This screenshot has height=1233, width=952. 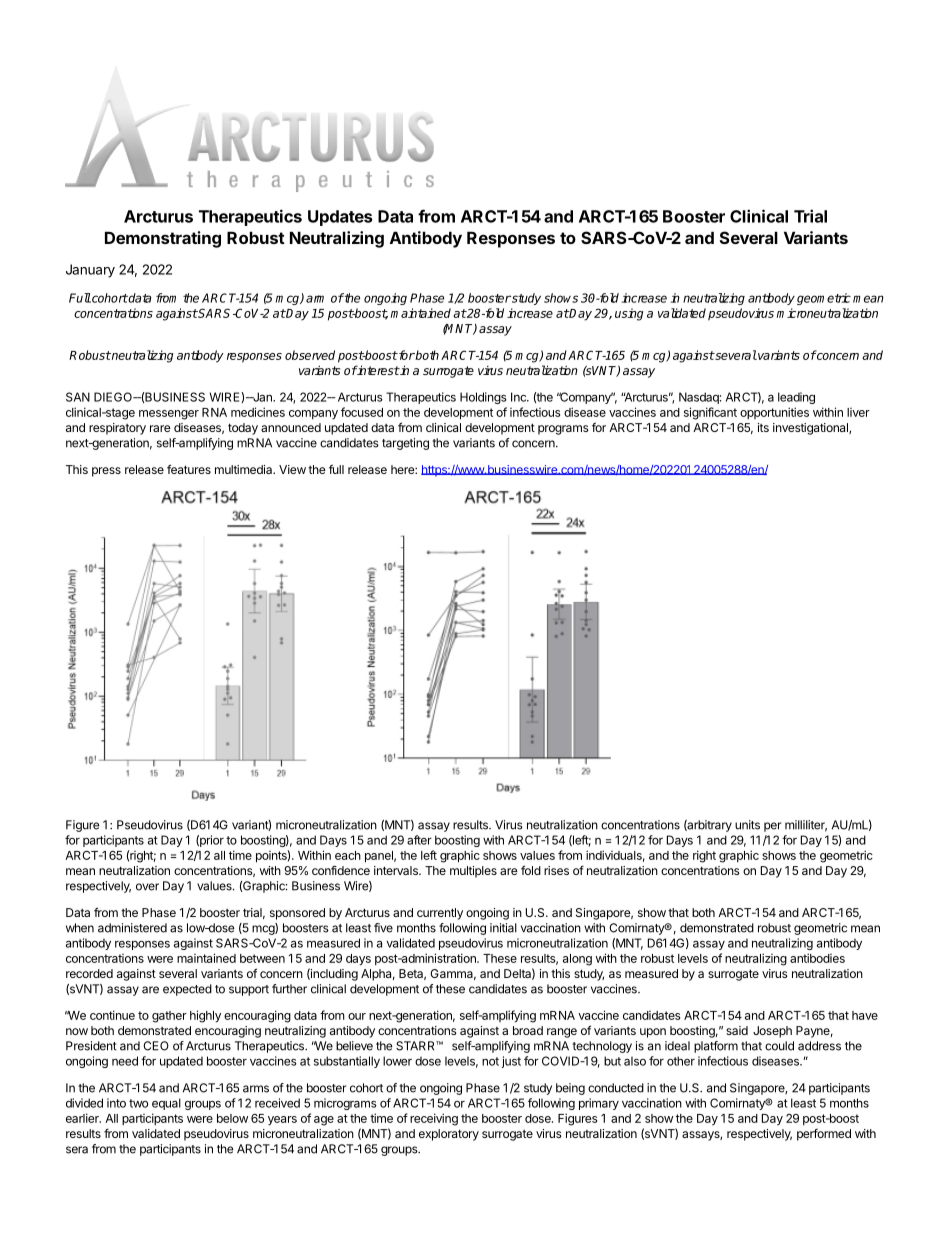 I want to click on investigational, so click(x=811, y=429).
